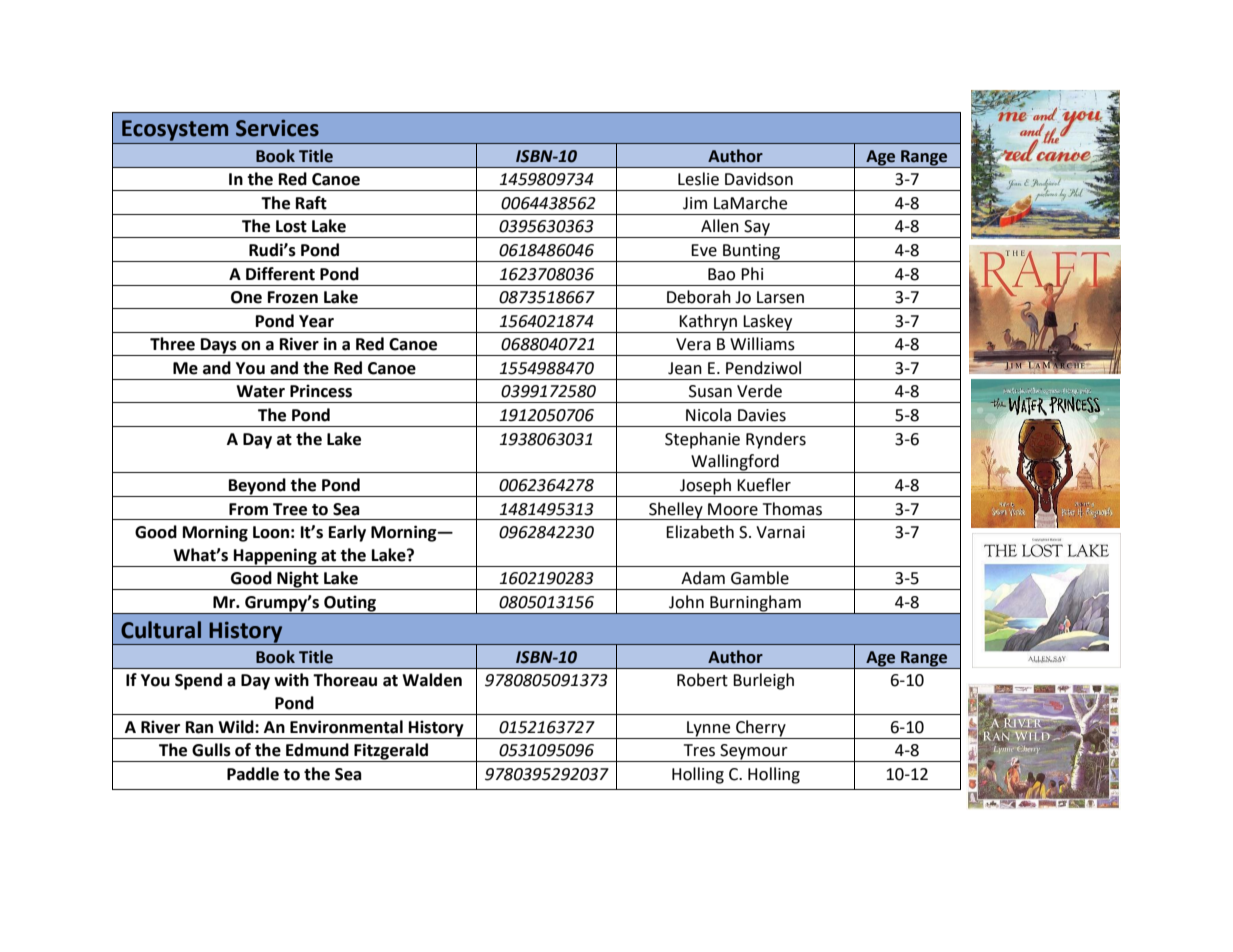 This screenshot has height=952, width=1233. Describe the element at coordinates (246, 297) in the screenshot. I see `One` at that location.
